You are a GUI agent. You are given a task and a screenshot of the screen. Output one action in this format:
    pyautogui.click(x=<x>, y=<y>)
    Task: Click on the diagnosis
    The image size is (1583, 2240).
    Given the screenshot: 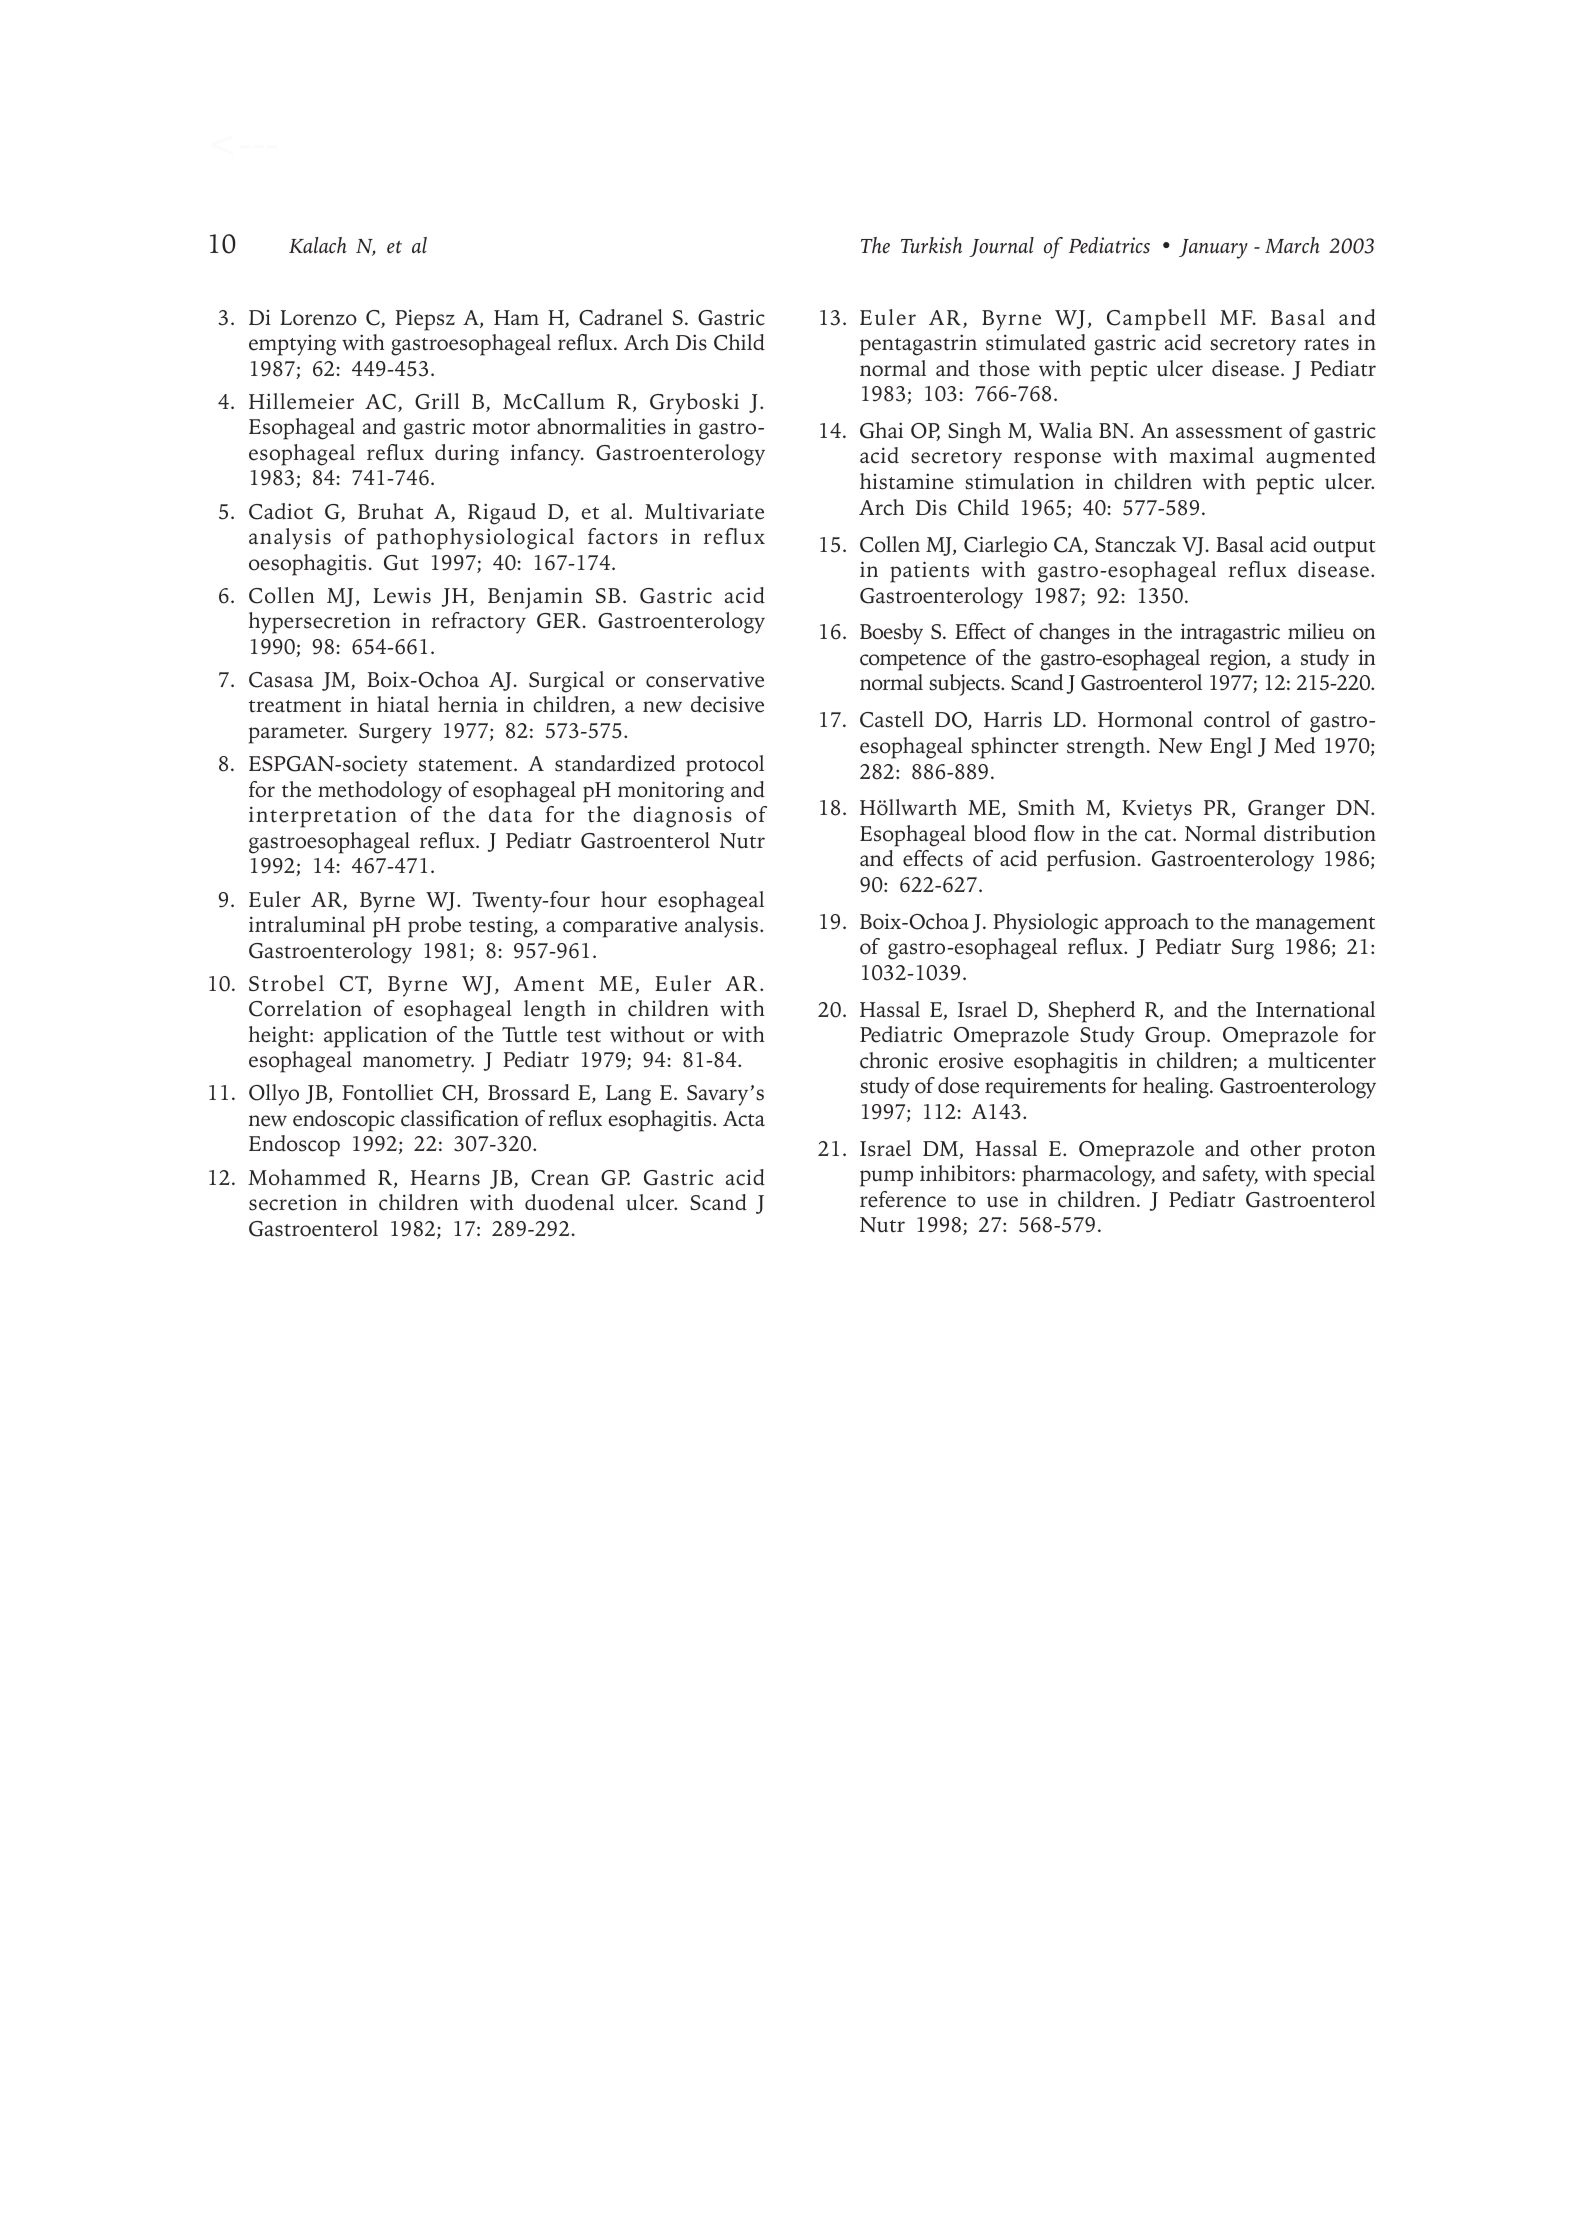 What is the action you would take?
    pyautogui.click(x=682, y=817)
